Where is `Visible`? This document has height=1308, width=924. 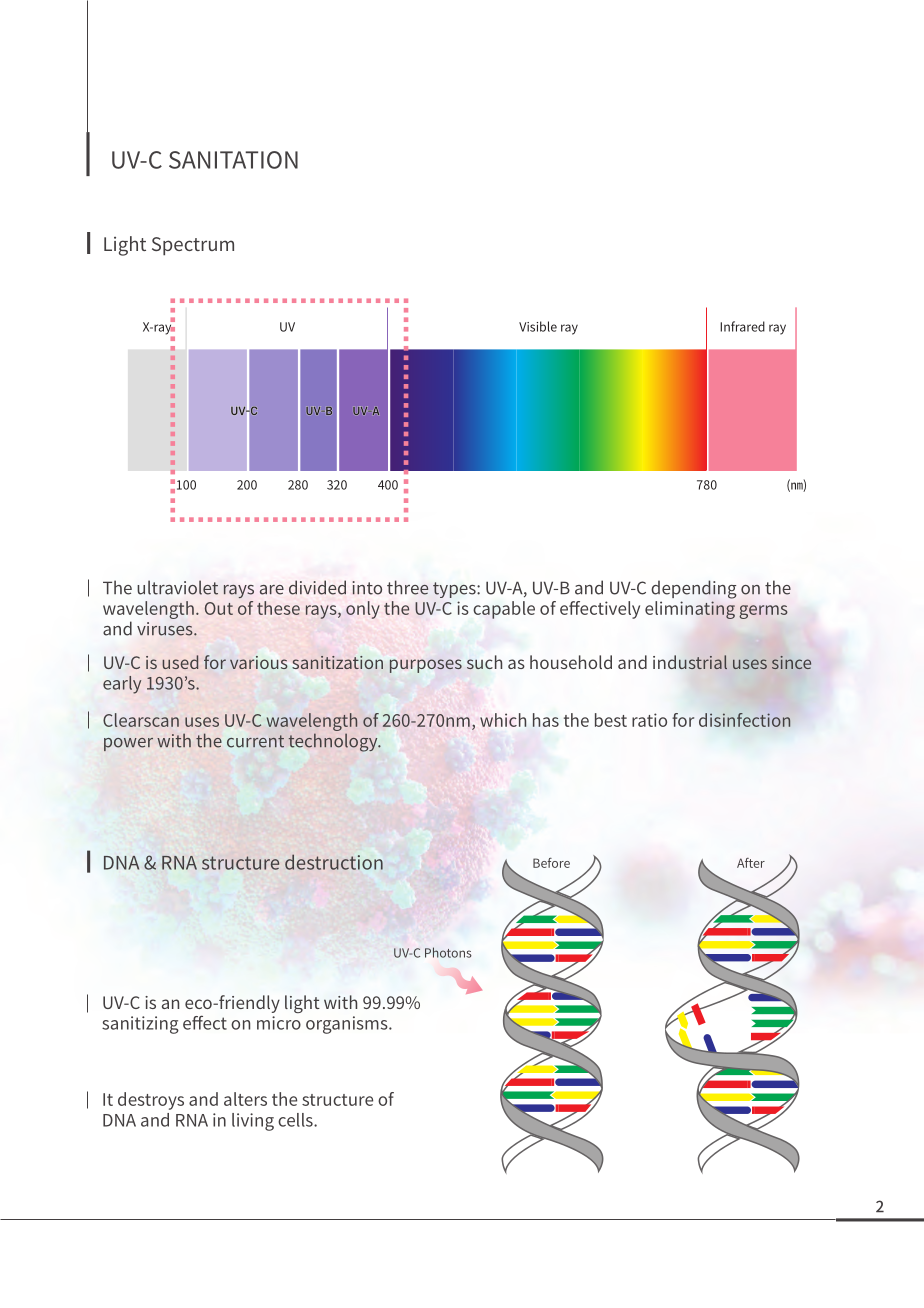
Visible is located at coordinates (538, 326).
